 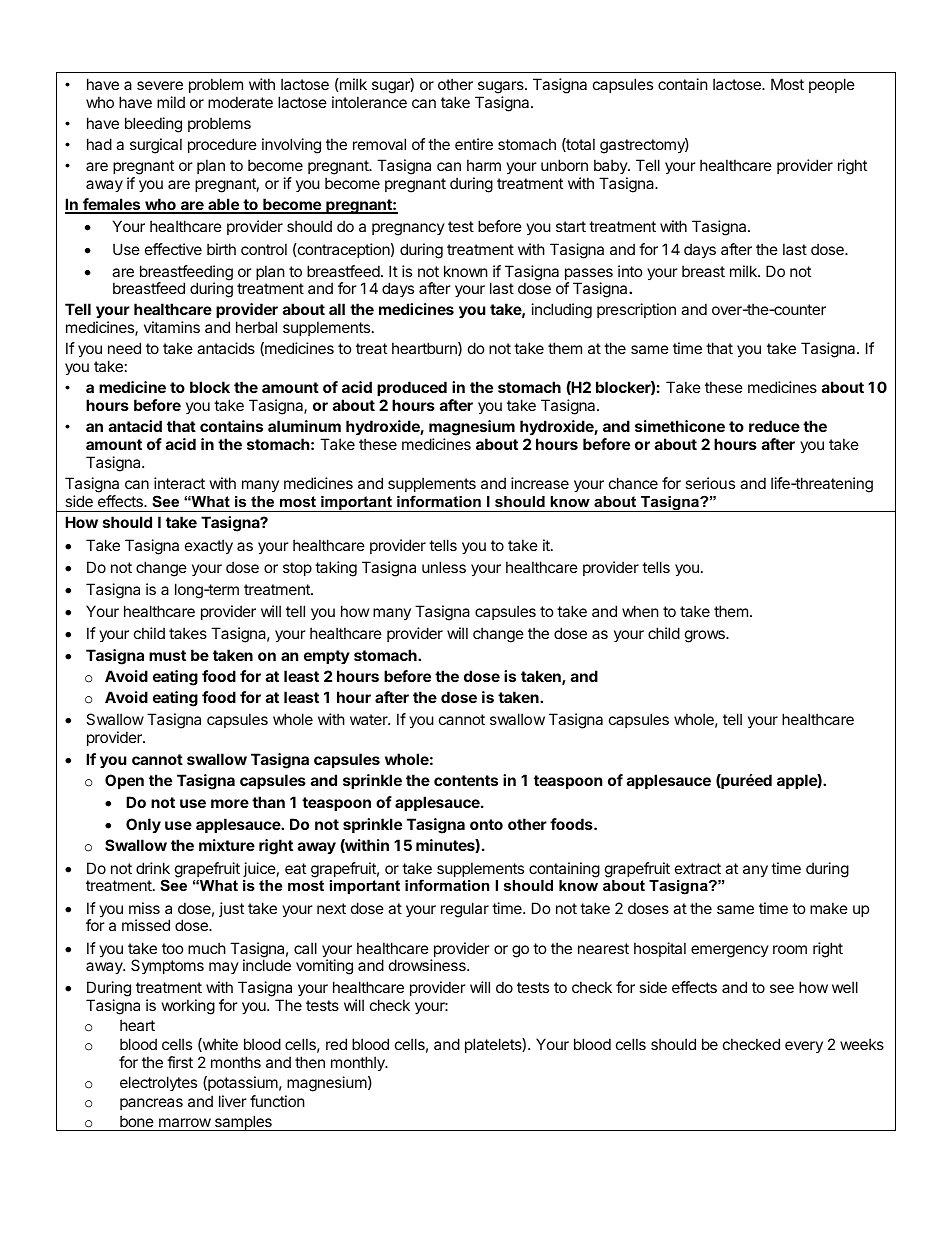 I want to click on grows, so click(x=706, y=636).
